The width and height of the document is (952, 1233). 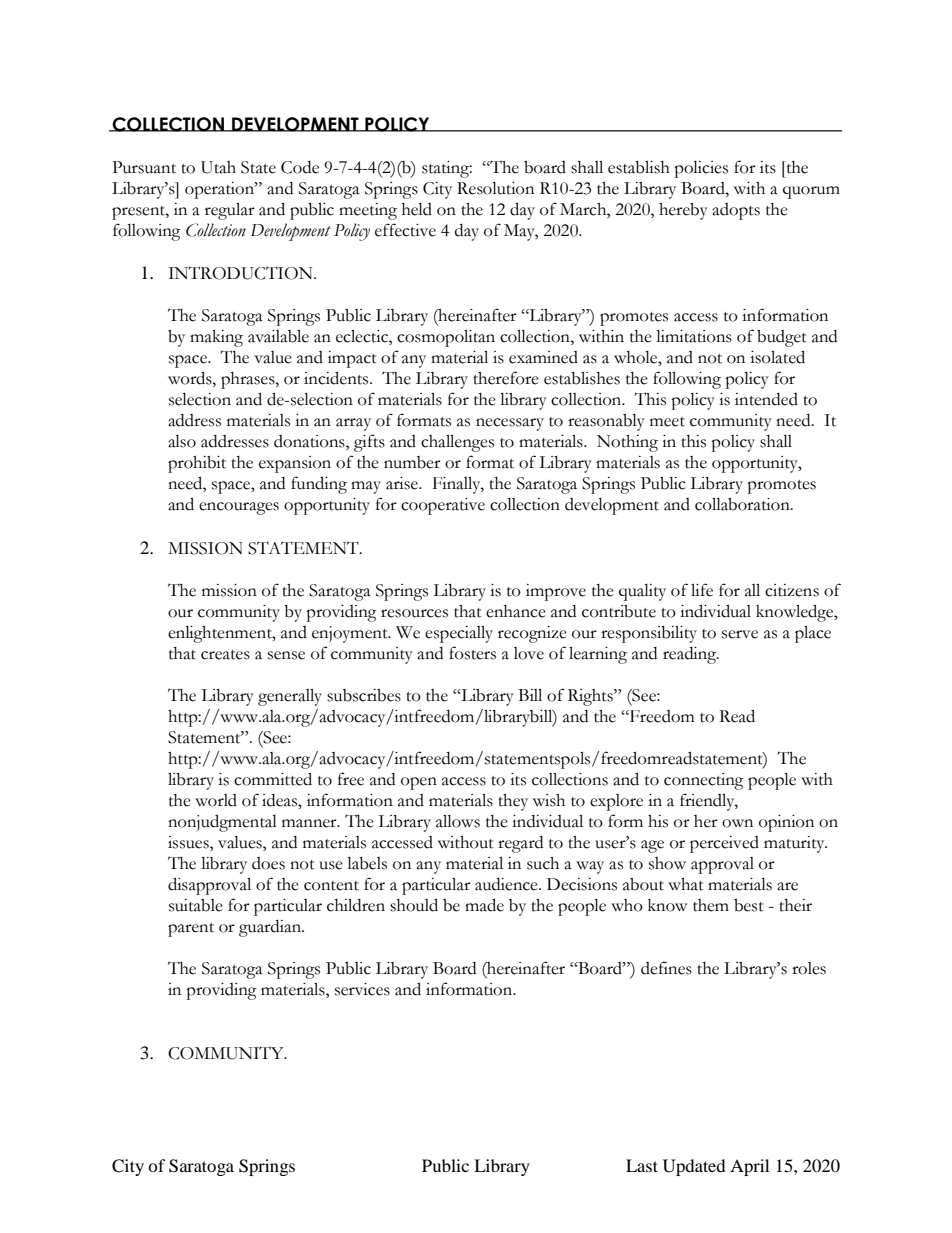 What do you see at coordinates (230, 211) in the document?
I see `regular` at bounding box center [230, 211].
